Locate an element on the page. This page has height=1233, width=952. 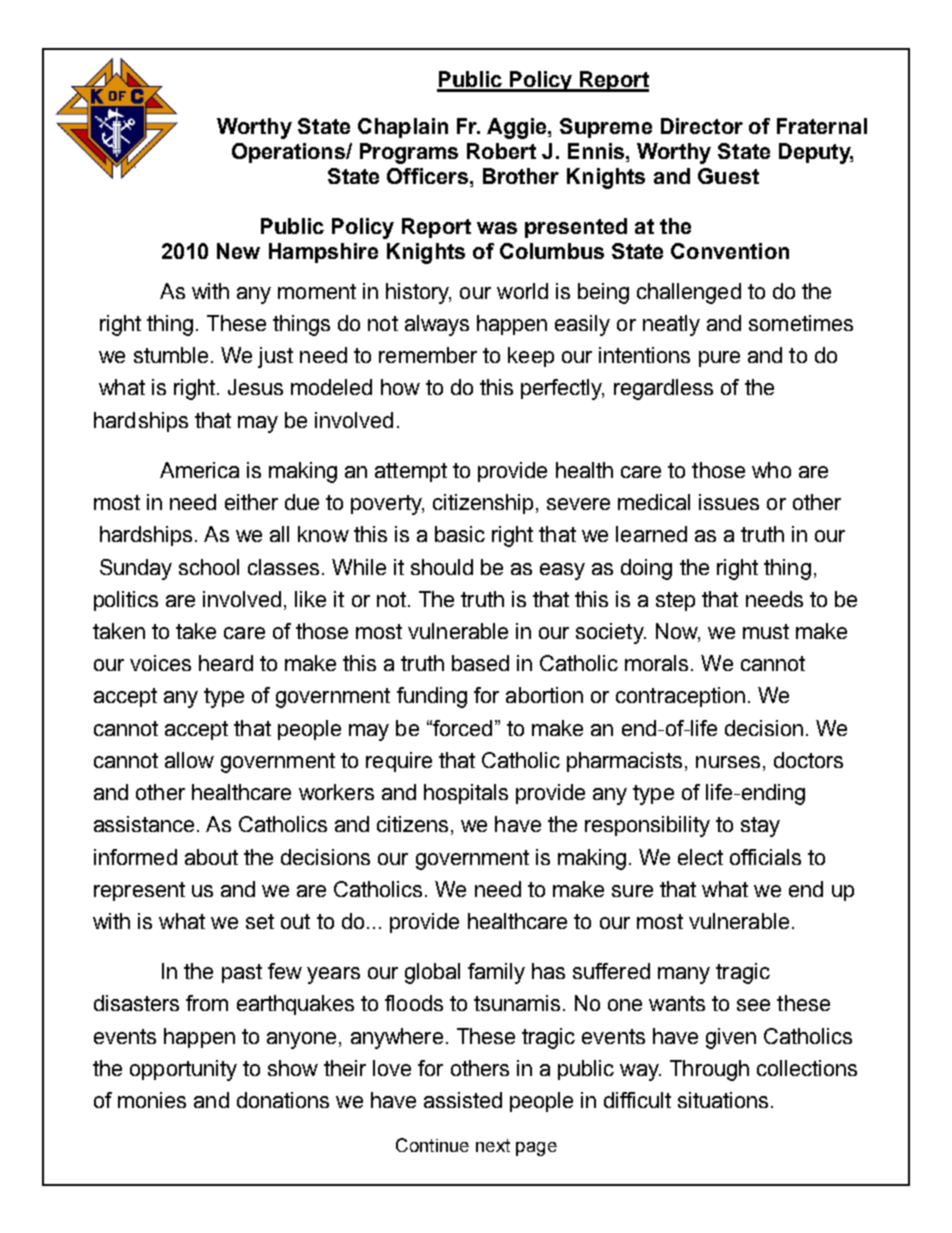
issues is located at coordinates (729, 502).
